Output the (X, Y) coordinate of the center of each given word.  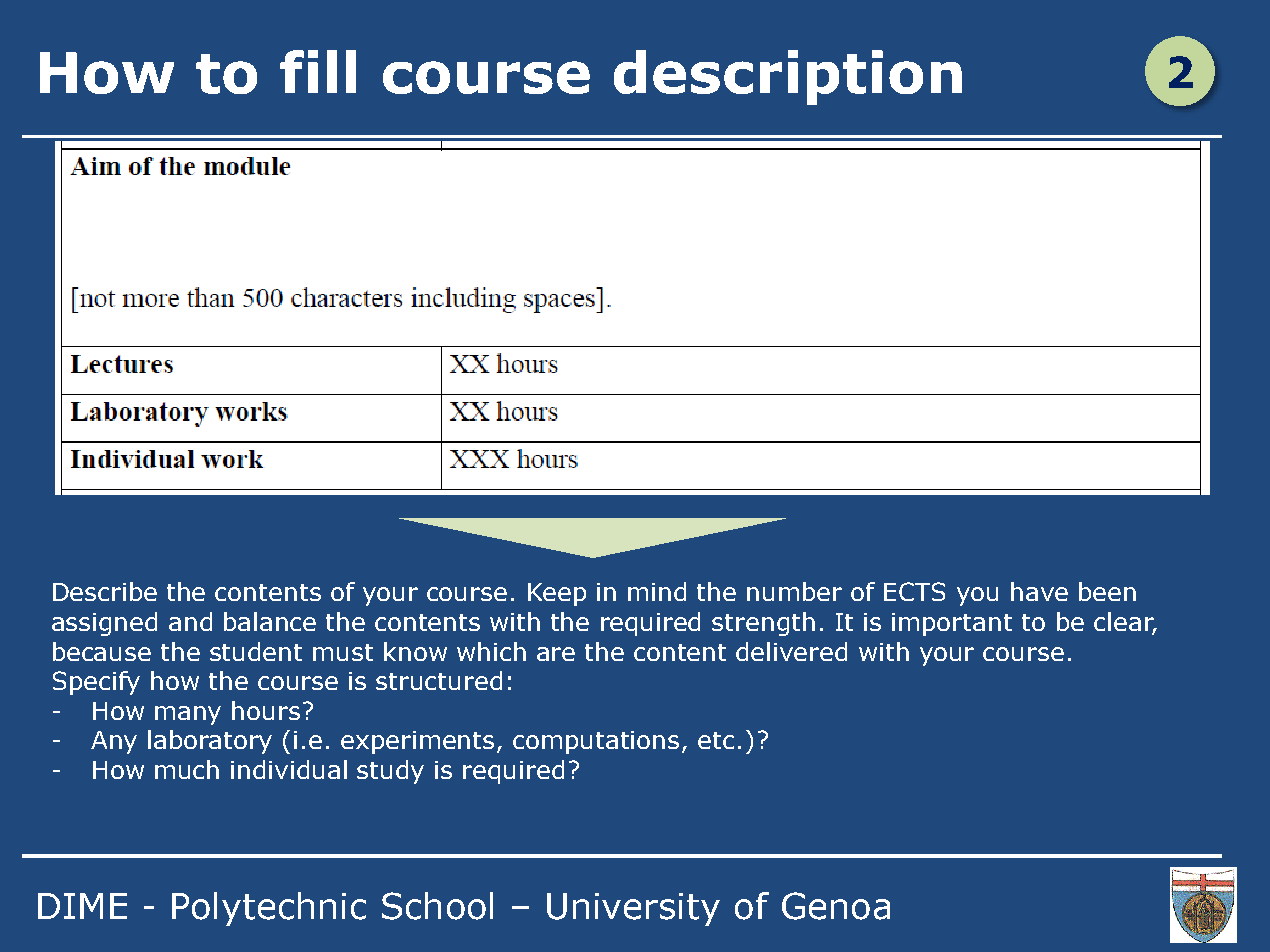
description (788, 77)
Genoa (836, 906)
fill (318, 71)
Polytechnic (269, 909)
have (1039, 591)
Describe (105, 591)
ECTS (914, 591)
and (190, 621)
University (633, 909)
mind (657, 591)
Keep (557, 594)
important (952, 624)
